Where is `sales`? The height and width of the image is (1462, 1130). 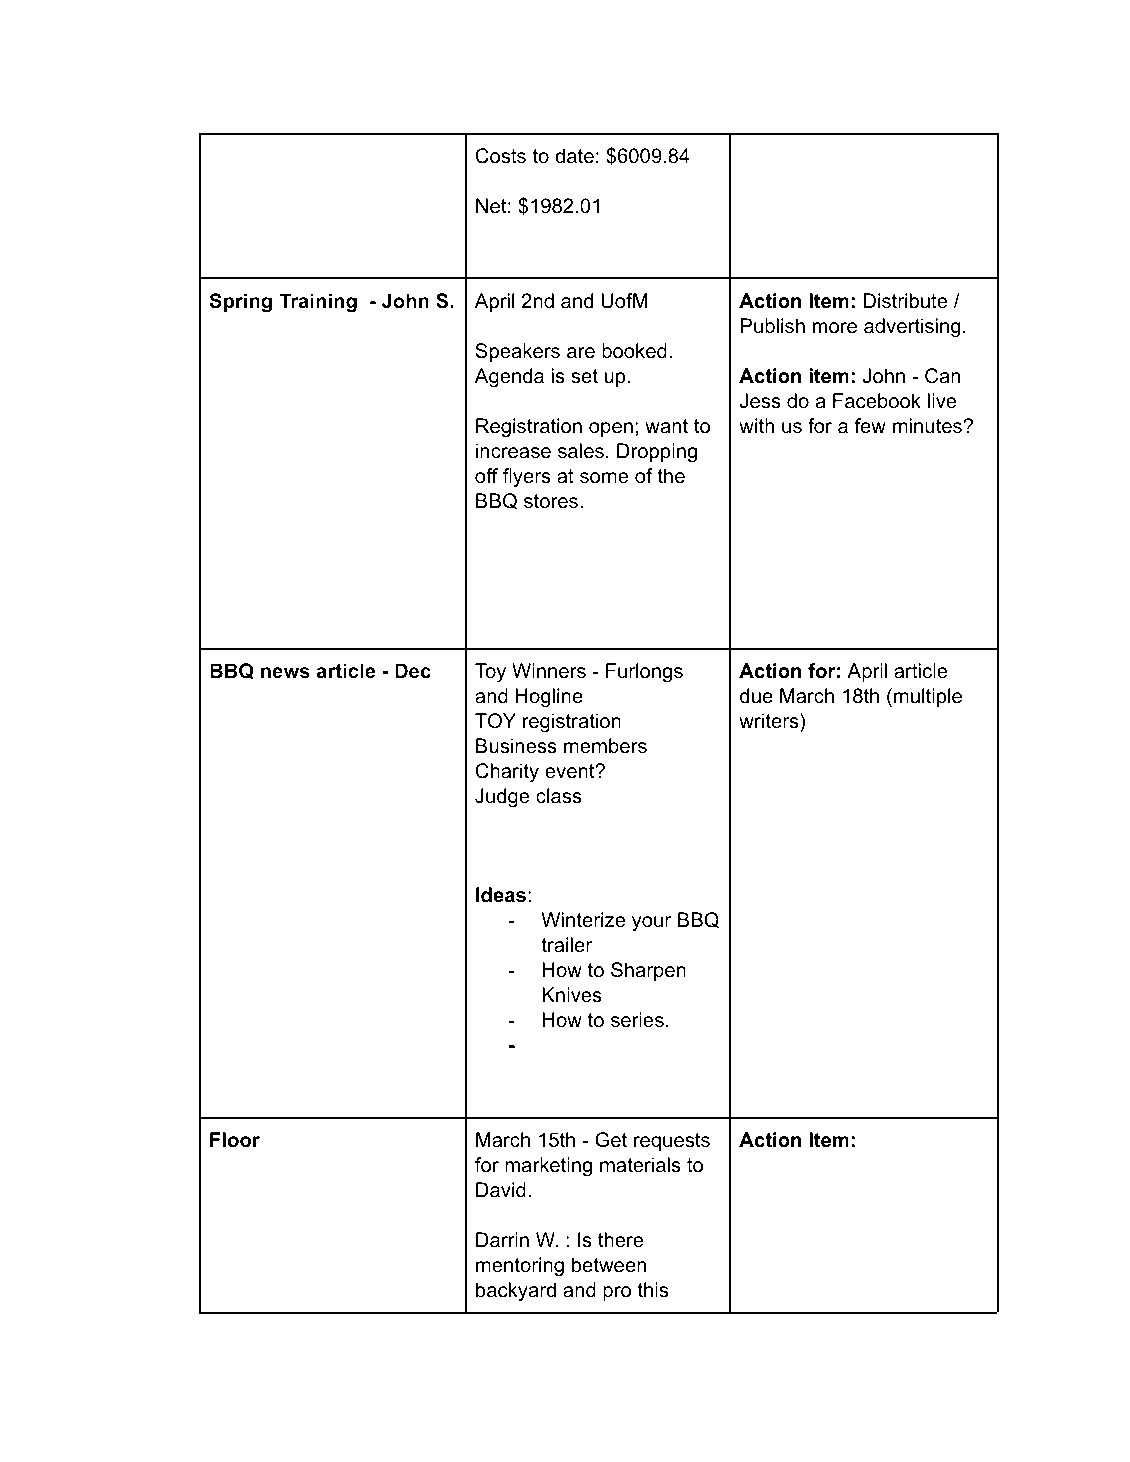
sales is located at coordinates (581, 451).
